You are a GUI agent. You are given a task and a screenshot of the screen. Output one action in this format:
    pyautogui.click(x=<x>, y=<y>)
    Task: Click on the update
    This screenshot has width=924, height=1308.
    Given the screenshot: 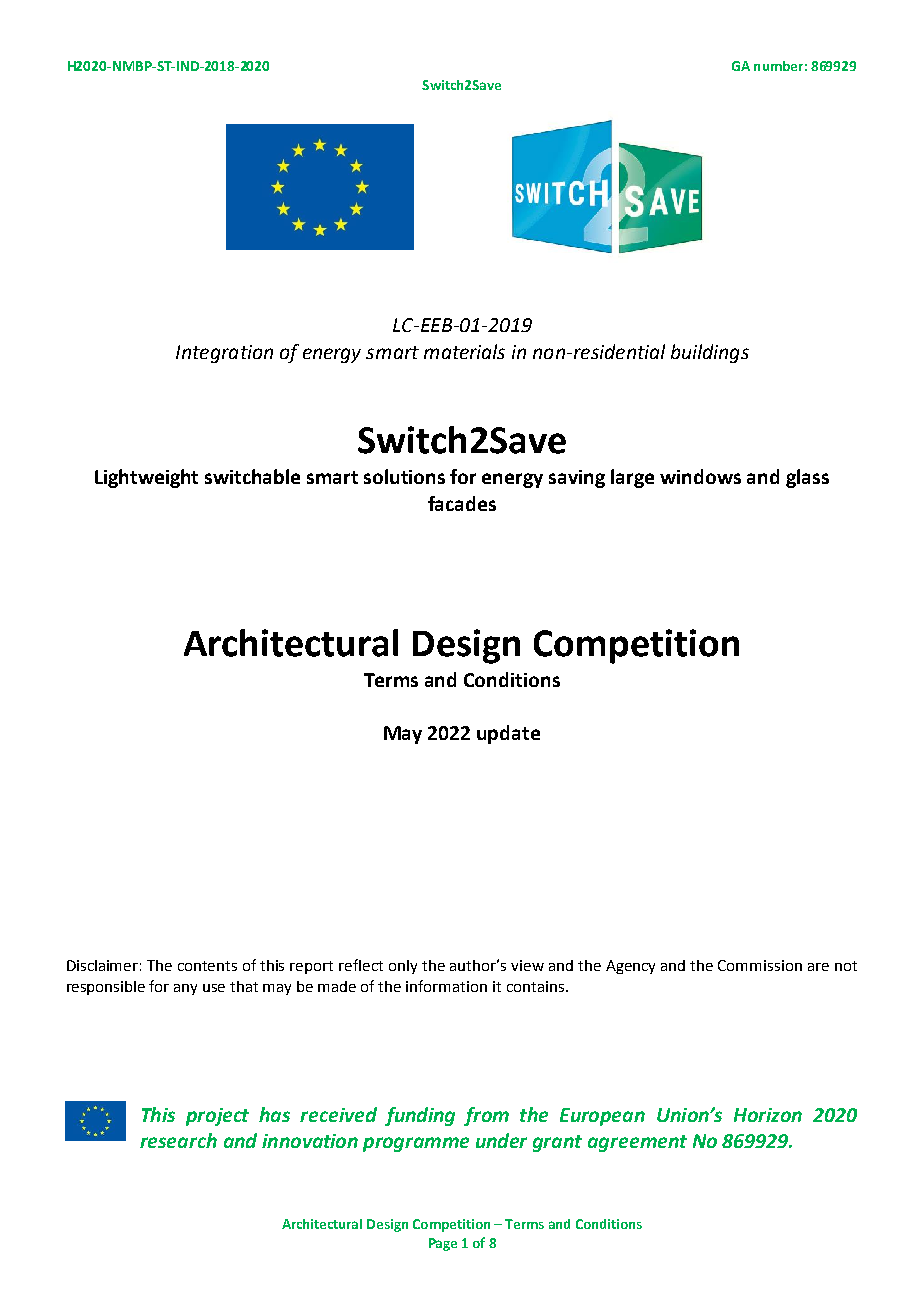 What is the action you would take?
    pyautogui.click(x=508, y=734)
